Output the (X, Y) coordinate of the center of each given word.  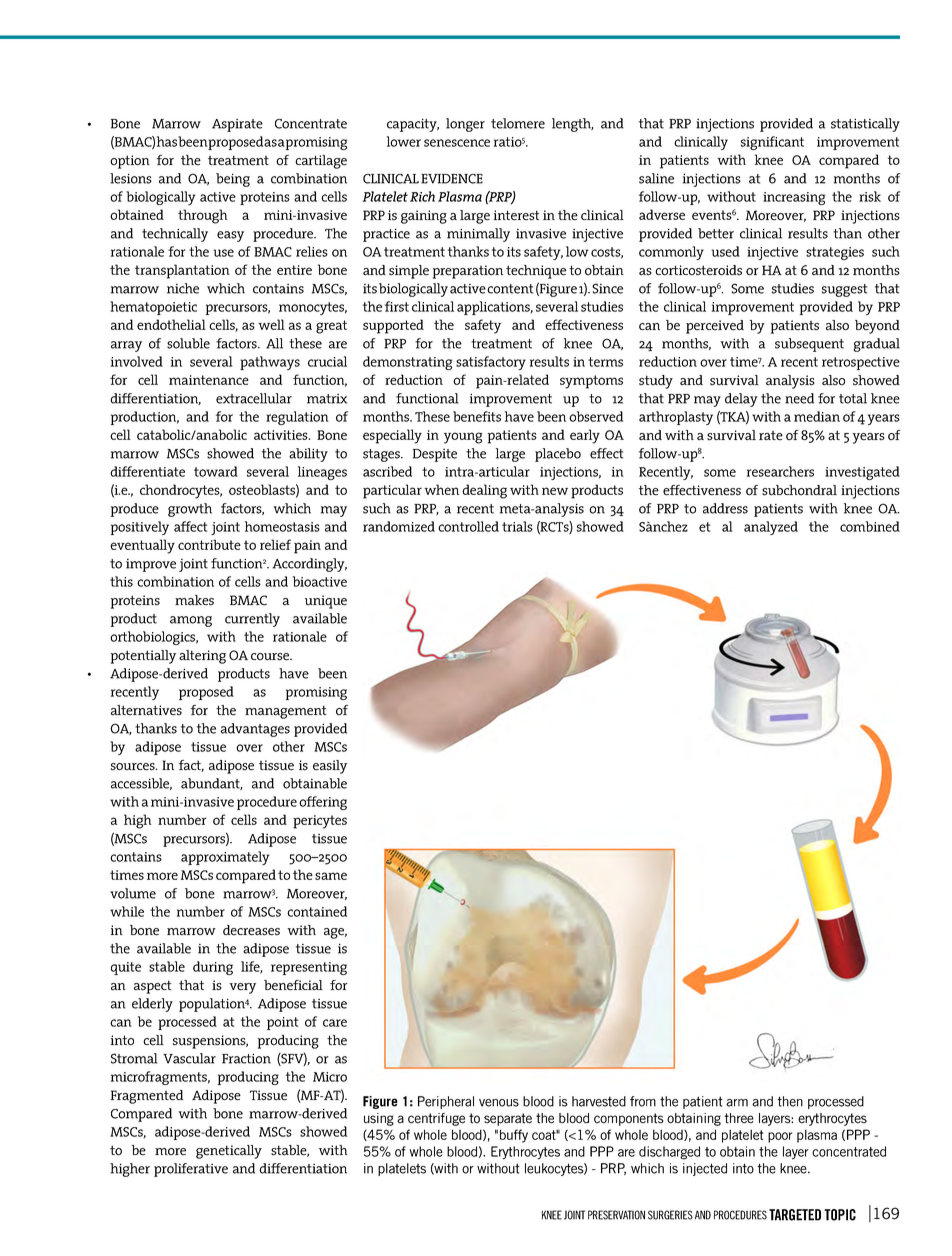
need (799, 398)
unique (326, 602)
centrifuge (436, 1119)
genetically (229, 1152)
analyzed (771, 528)
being (233, 180)
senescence (457, 143)
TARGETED (795, 1215)
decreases (251, 930)
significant (772, 143)
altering (202, 657)
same (331, 876)
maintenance (209, 380)
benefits (477, 416)
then (790, 1101)
